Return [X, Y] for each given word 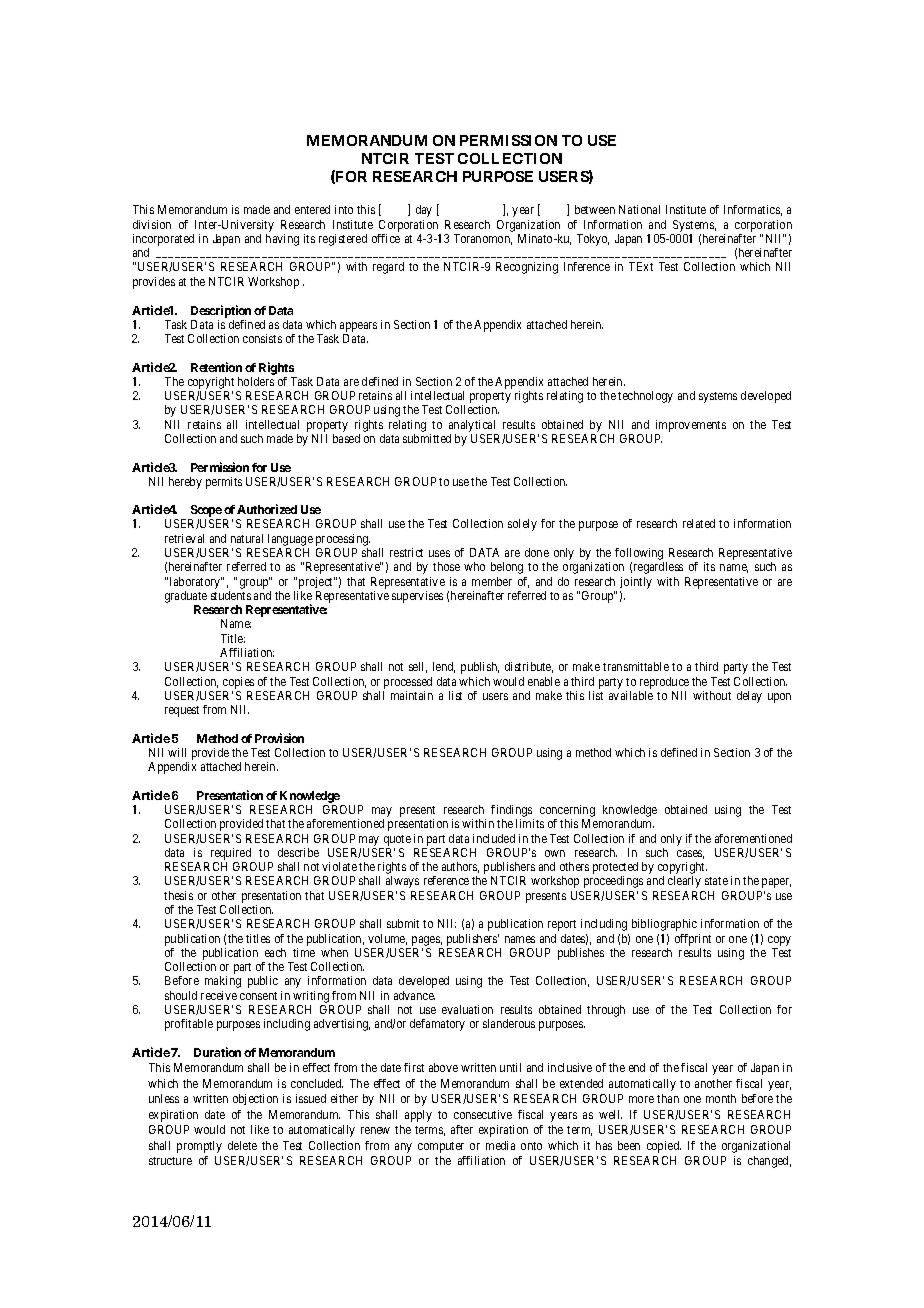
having [282, 240]
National [639, 209]
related [699, 523]
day [424, 211]
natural [247, 538]
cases [690, 854]
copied [664, 1147]
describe [298, 852]
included [494, 838]
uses [439, 553]
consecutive [483, 1114]
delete [242, 1145]
